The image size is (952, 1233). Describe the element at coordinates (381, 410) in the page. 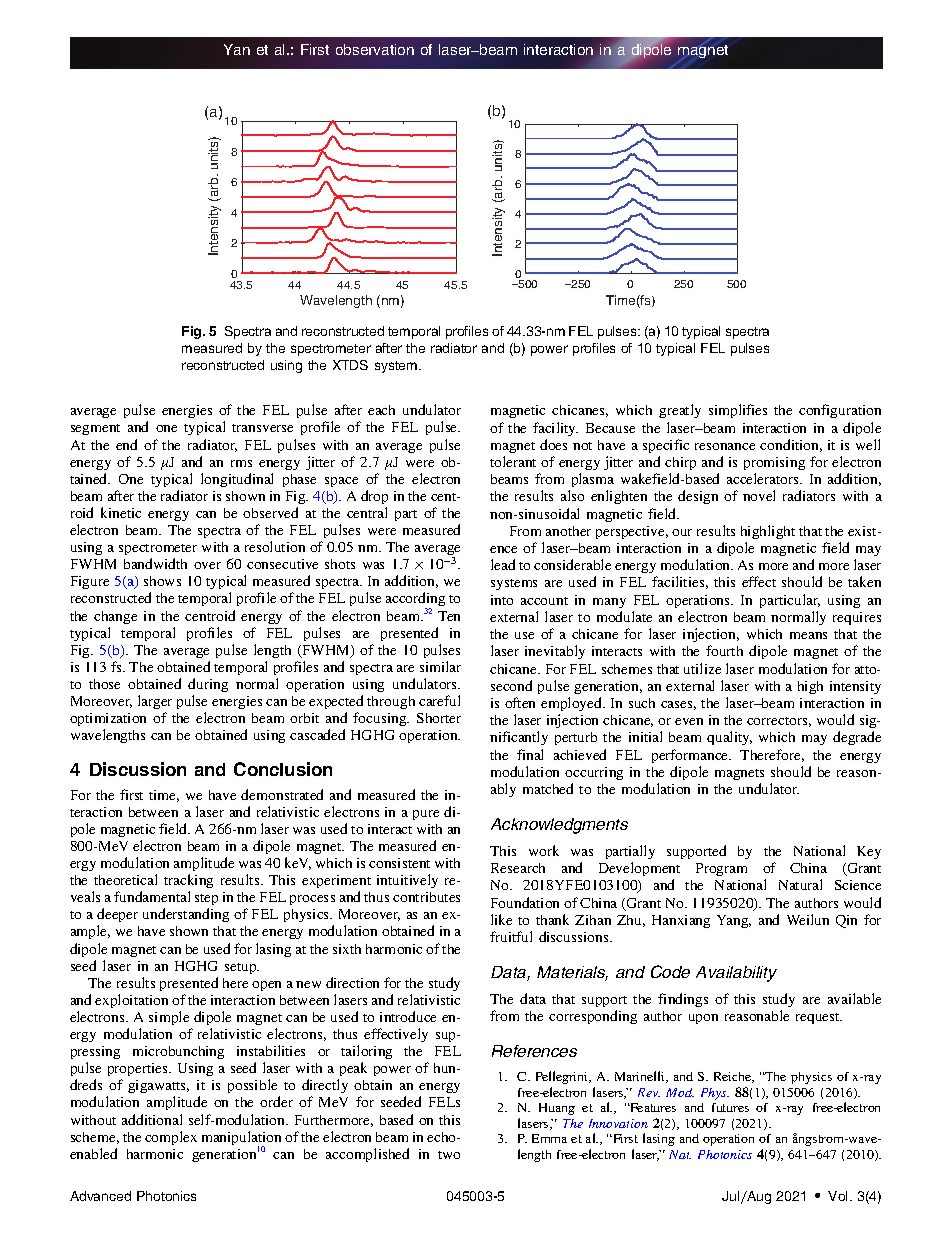

I see `each` at that location.
